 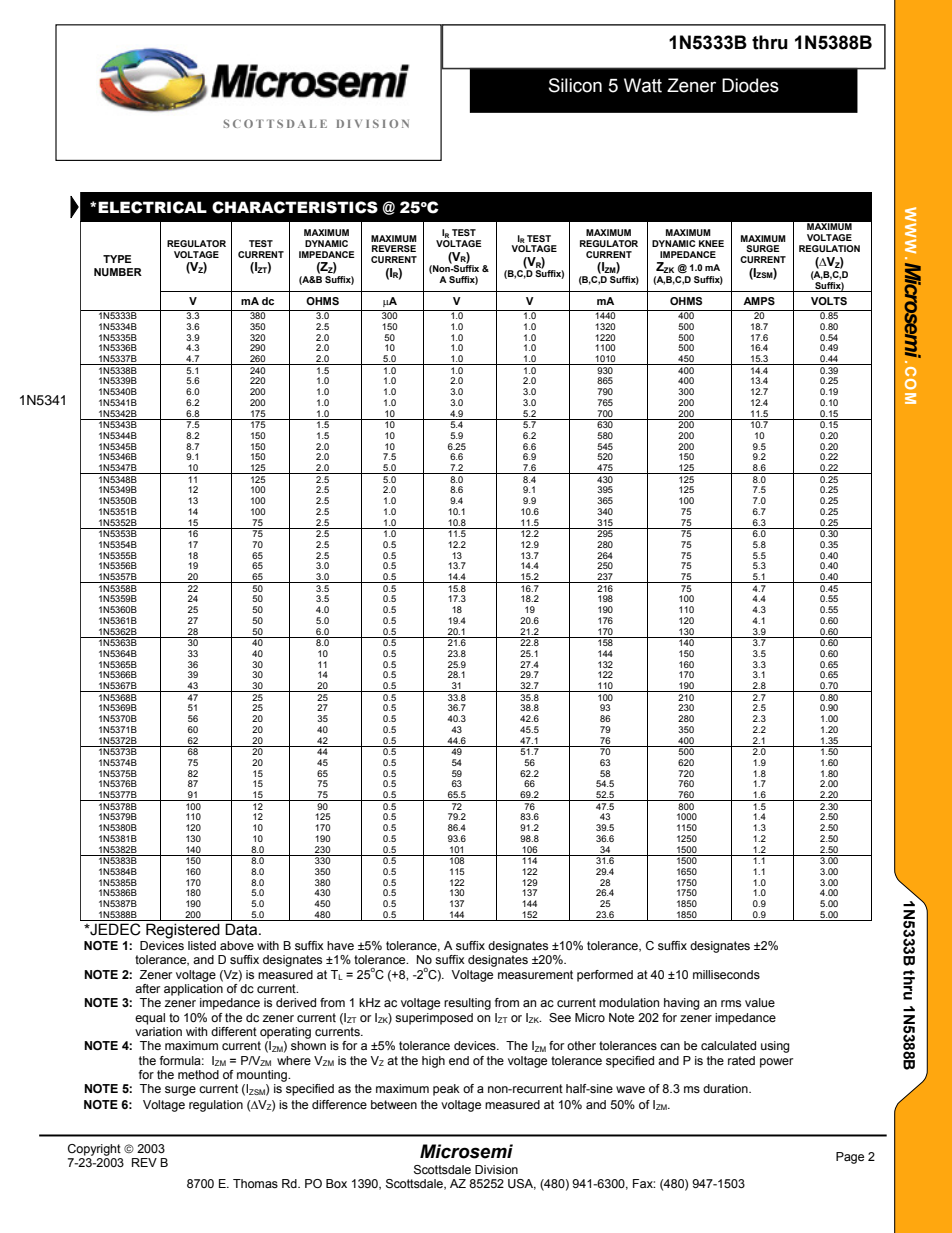 I want to click on ELECTRICAL, so click(x=152, y=207).
